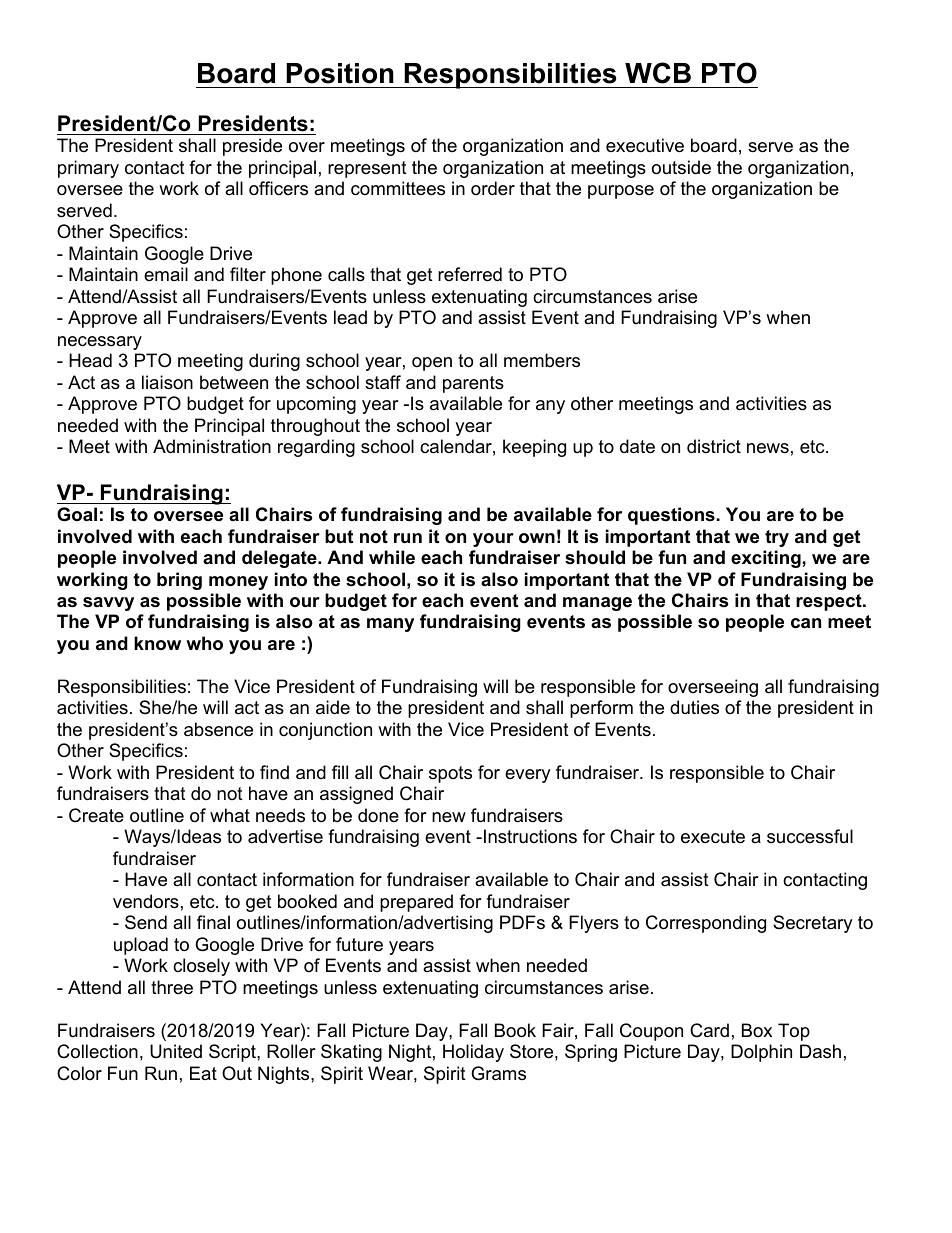  I want to click on Holiday, so click(473, 1053).
